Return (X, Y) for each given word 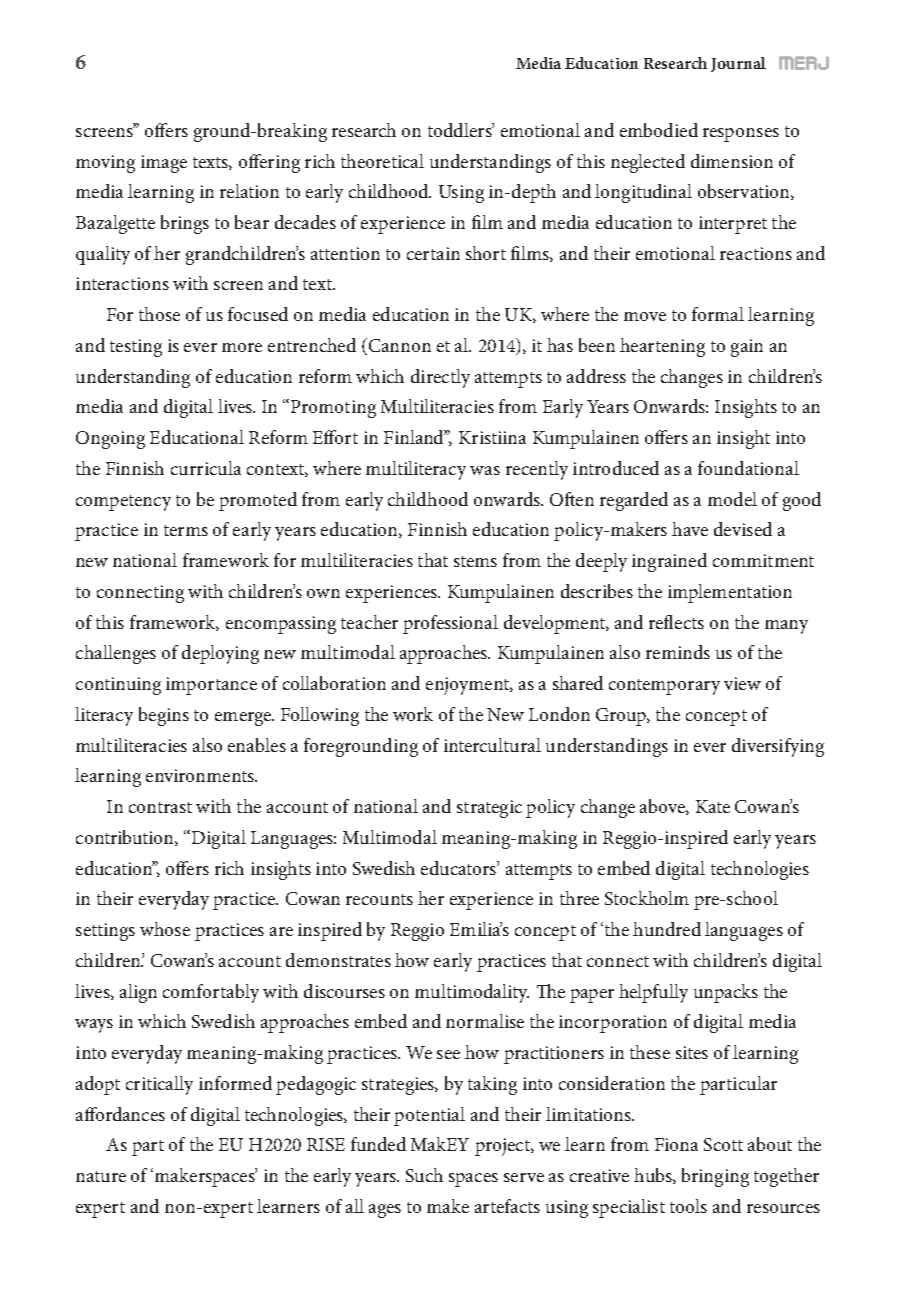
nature (101, 1176)
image (164, 164)
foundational (748, 468)
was (485, 470)
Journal (738, 64)
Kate (713, 806)
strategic (489, 809)
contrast (160, 807)
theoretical (382, 161)
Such (424, 1175)
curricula (206, 468)
